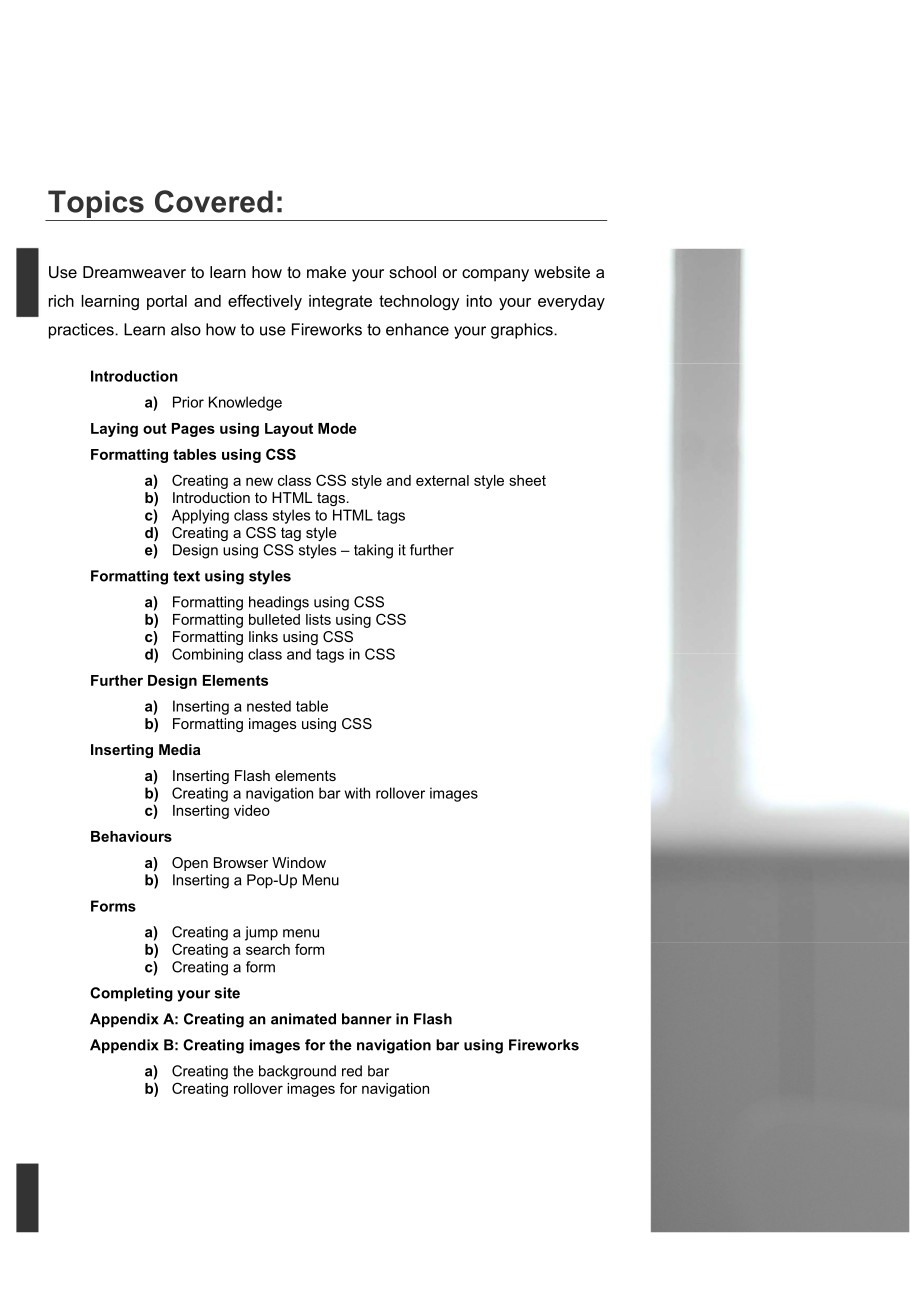 The height and width of the screenshot is (1308, 924). I want to click on lists, so click(318, 619).
